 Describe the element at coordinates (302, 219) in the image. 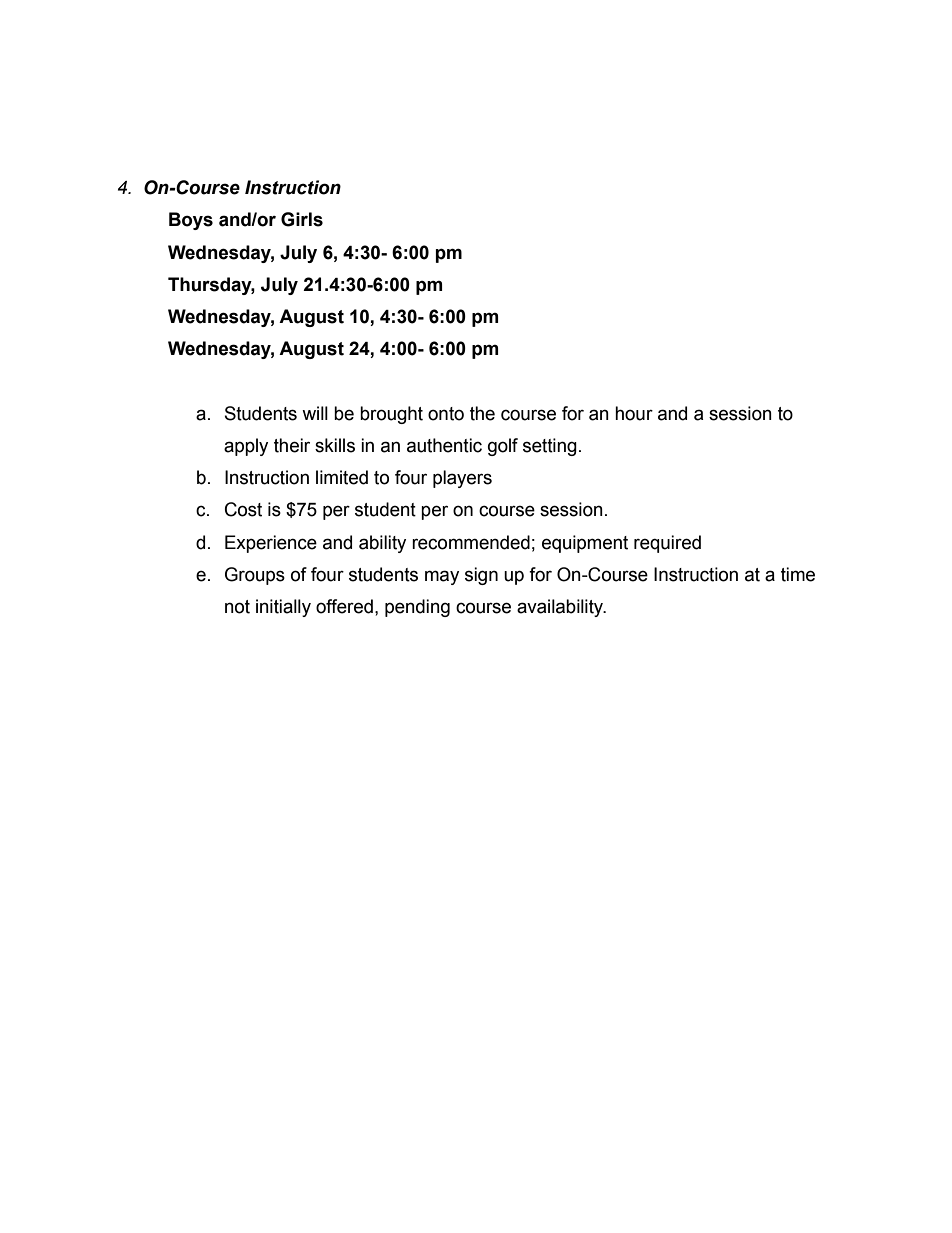

I see `Girls` at that location.
